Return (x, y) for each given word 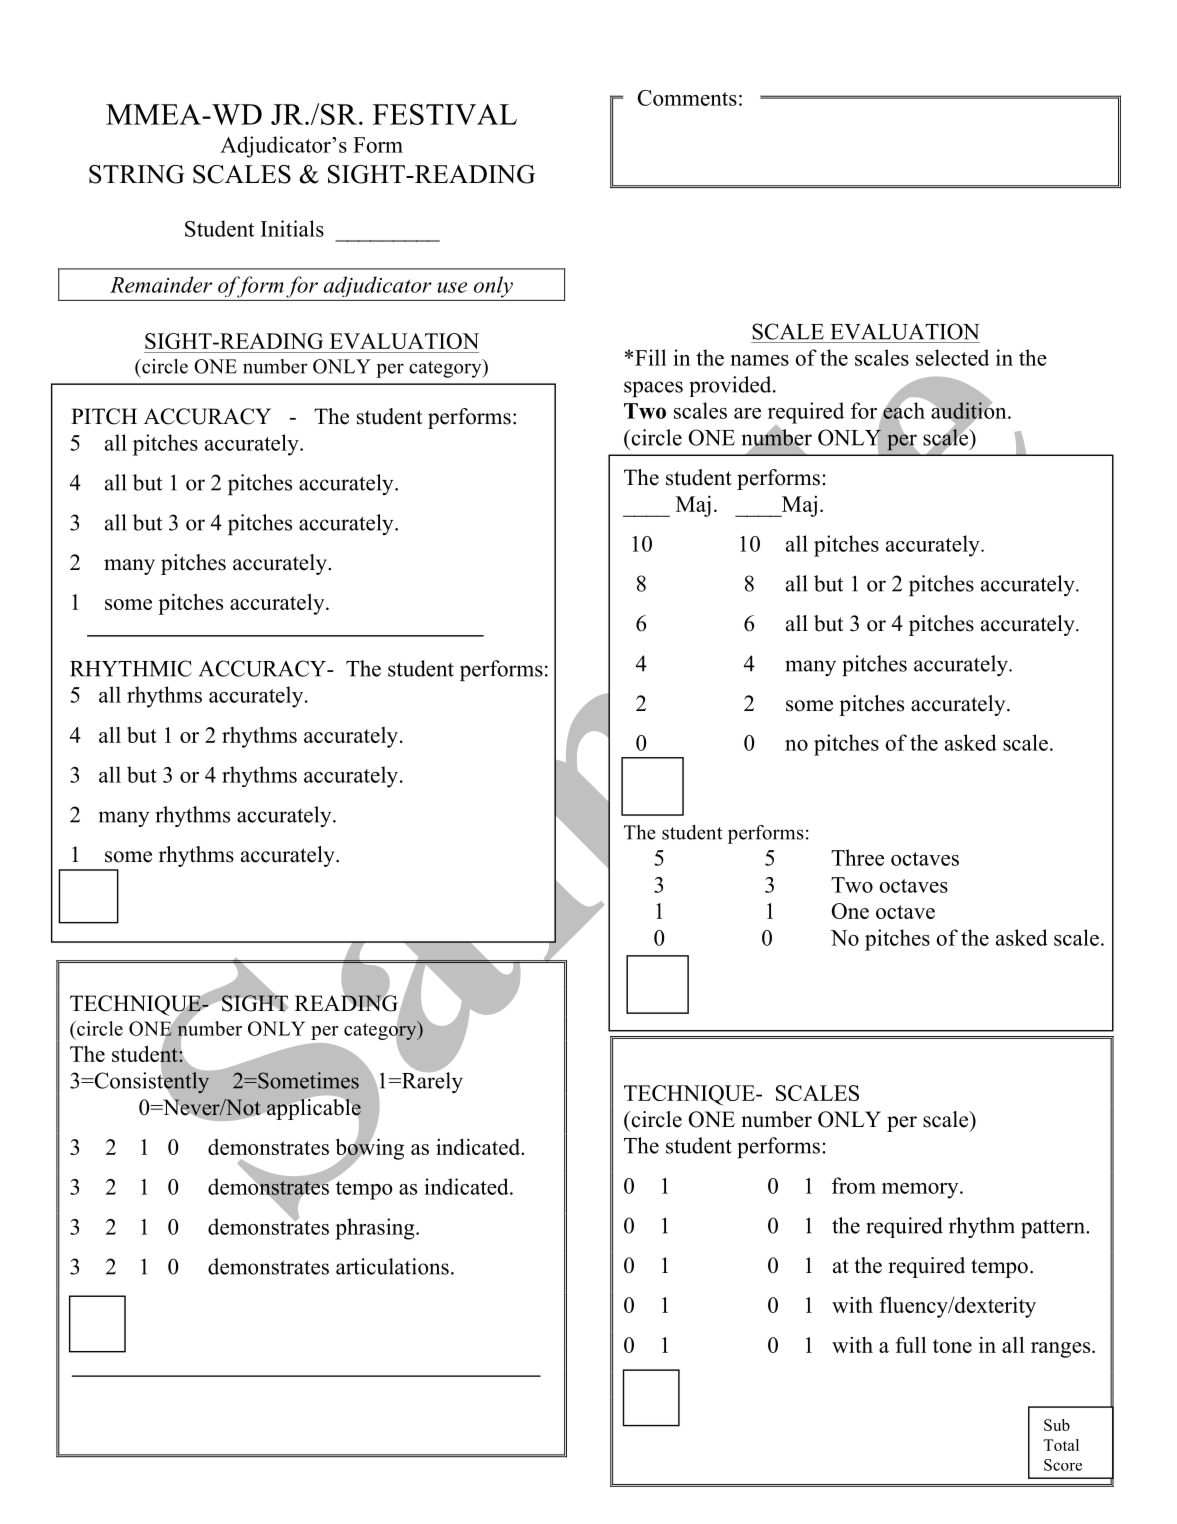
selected (952, 357)
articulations (392, 1266)
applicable (314, 1109)
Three (857, 857)
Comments (687, 98)
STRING (137, 174)
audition (970, 410)
